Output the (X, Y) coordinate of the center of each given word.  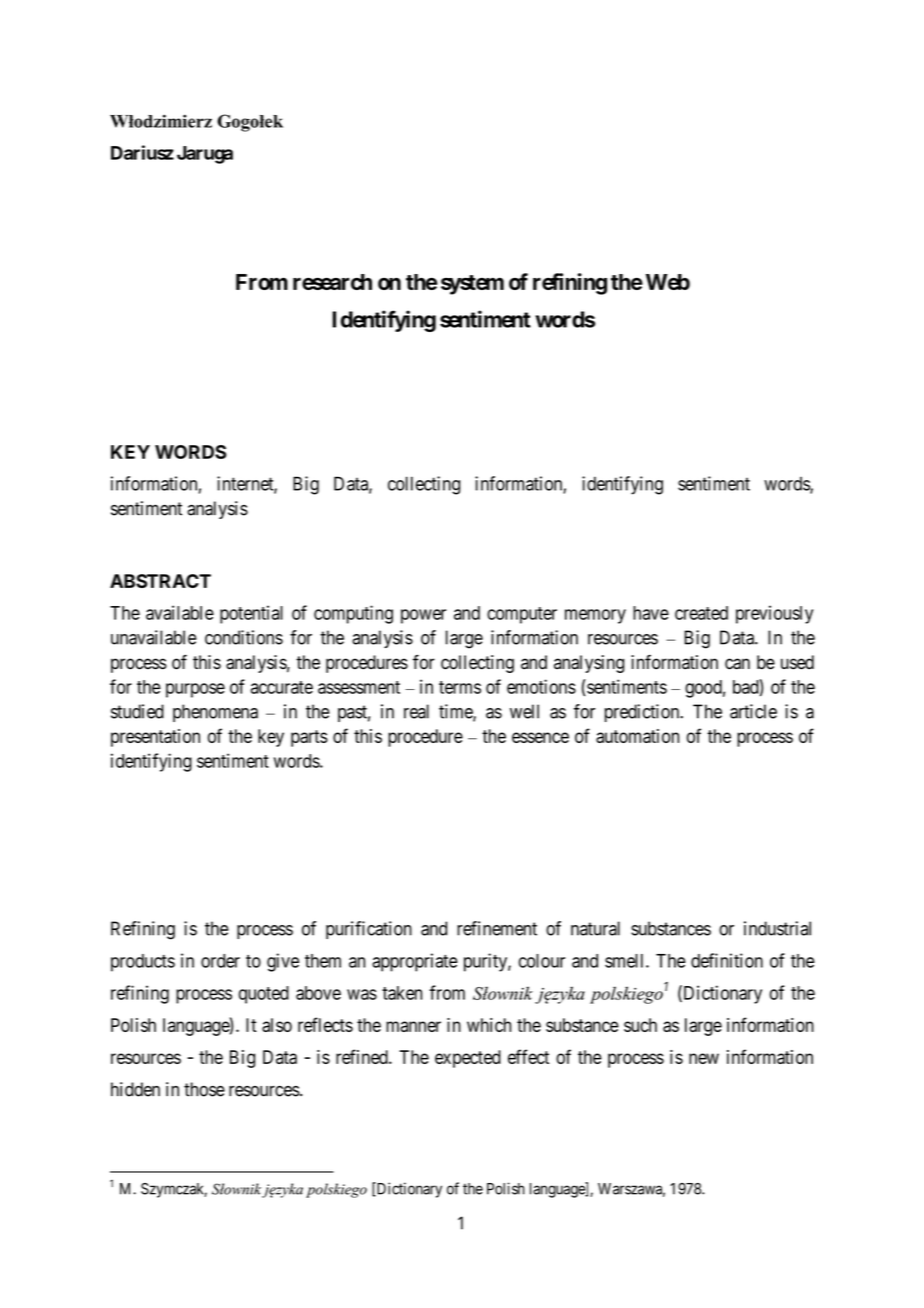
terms (460, 687)
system (472, 285)
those (204, 1089)
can (737, 664)
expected (468, 1059)
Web (668, 282)
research (332, 282)
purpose (195, 690)
